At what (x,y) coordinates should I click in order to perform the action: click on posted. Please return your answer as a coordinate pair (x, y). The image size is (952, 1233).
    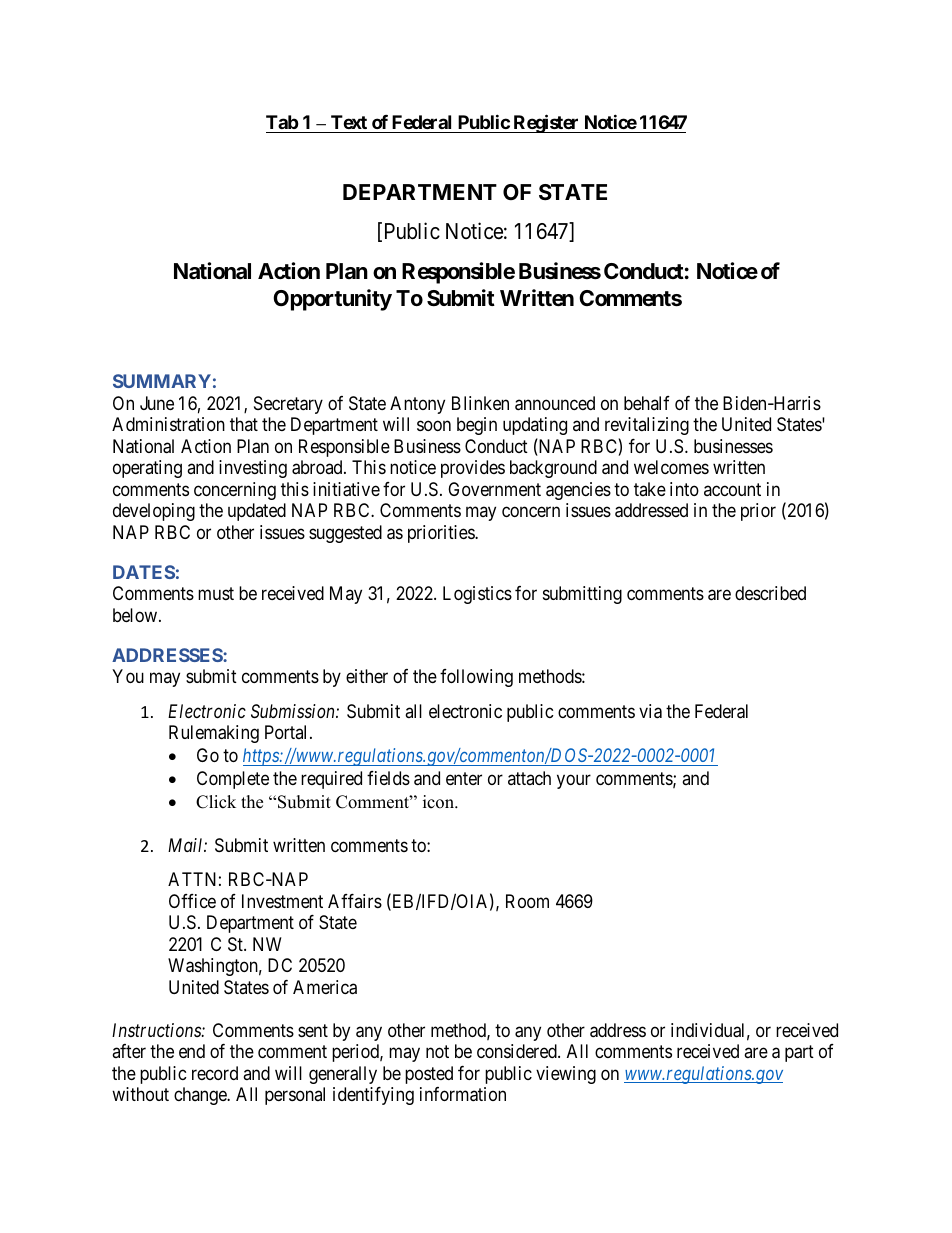
    Looking at the image, I should click on (429, 1075).
